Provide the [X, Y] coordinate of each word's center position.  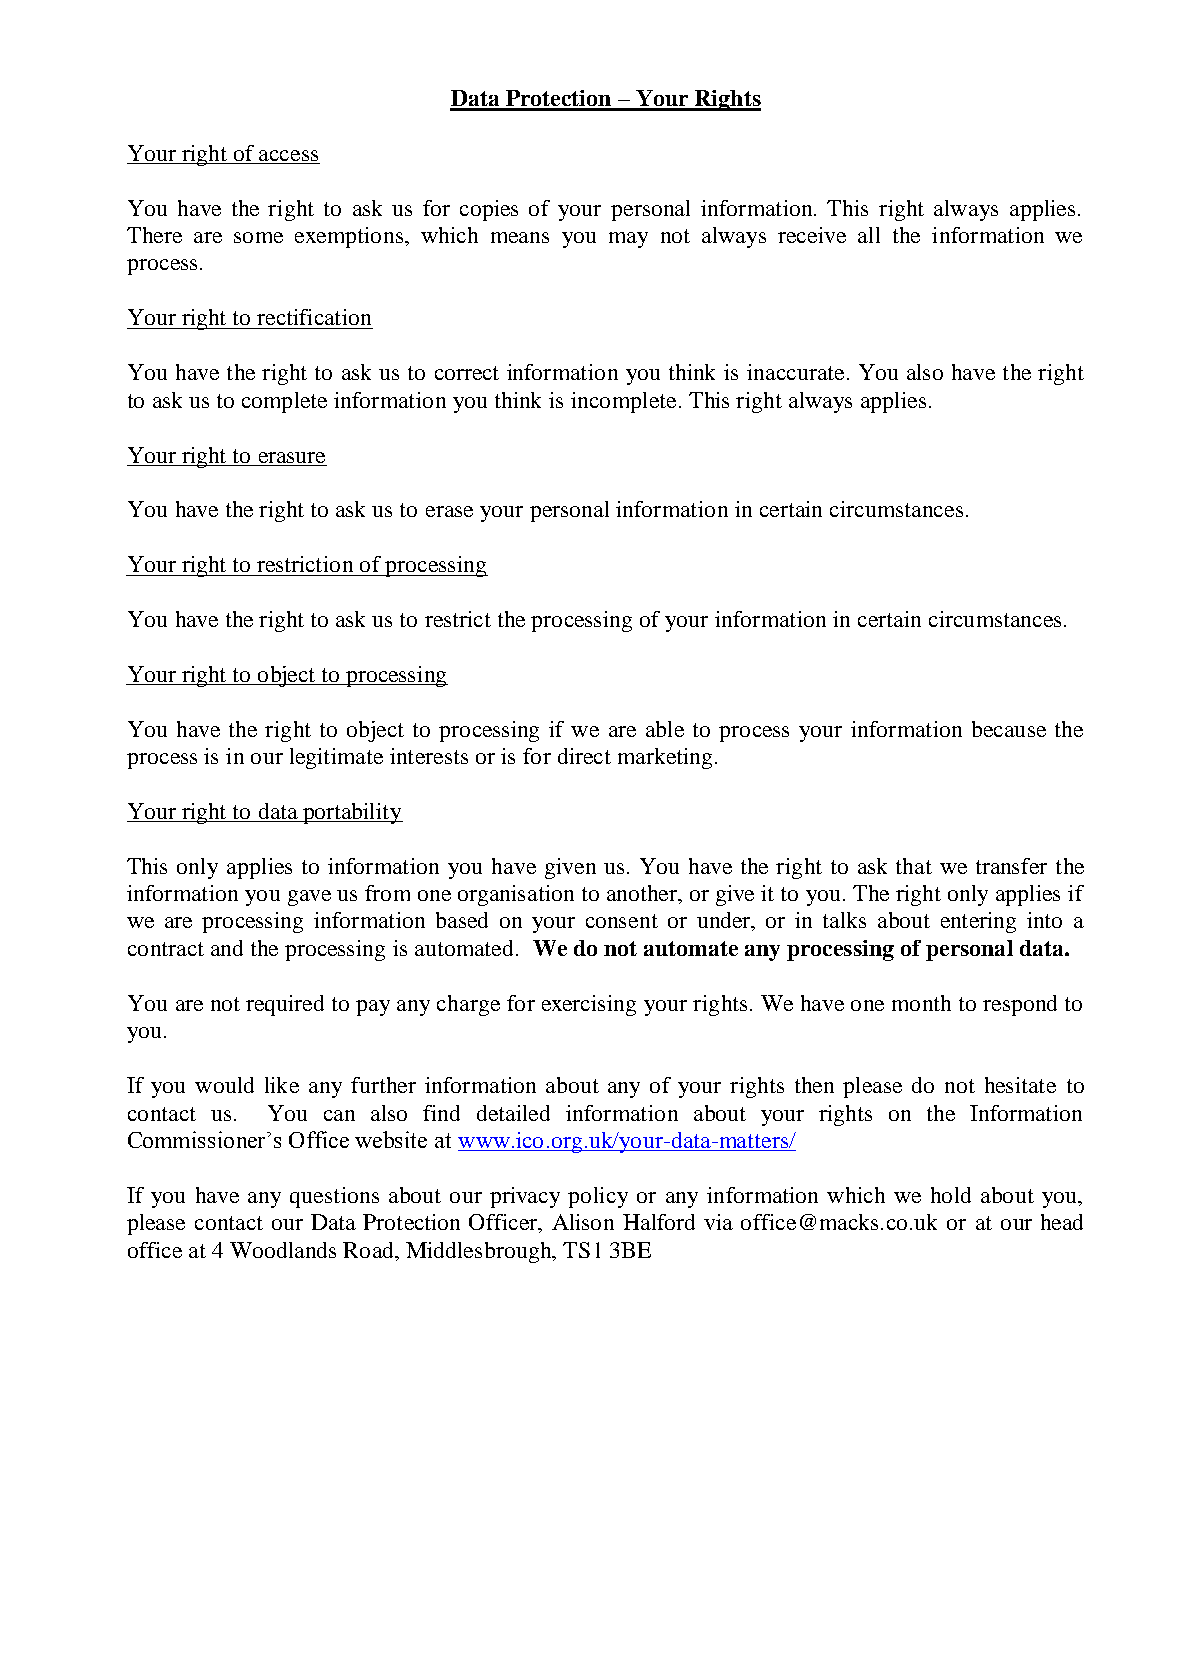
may [628, 240]
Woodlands [283, 1250]
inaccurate [795, 372]
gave [309, 898]
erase [449, 511]
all [869, 235]
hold [951, 1195]
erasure [292, 457]
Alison [583, 1222]
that [914, 866]
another [643, 893]
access [288, 155]
